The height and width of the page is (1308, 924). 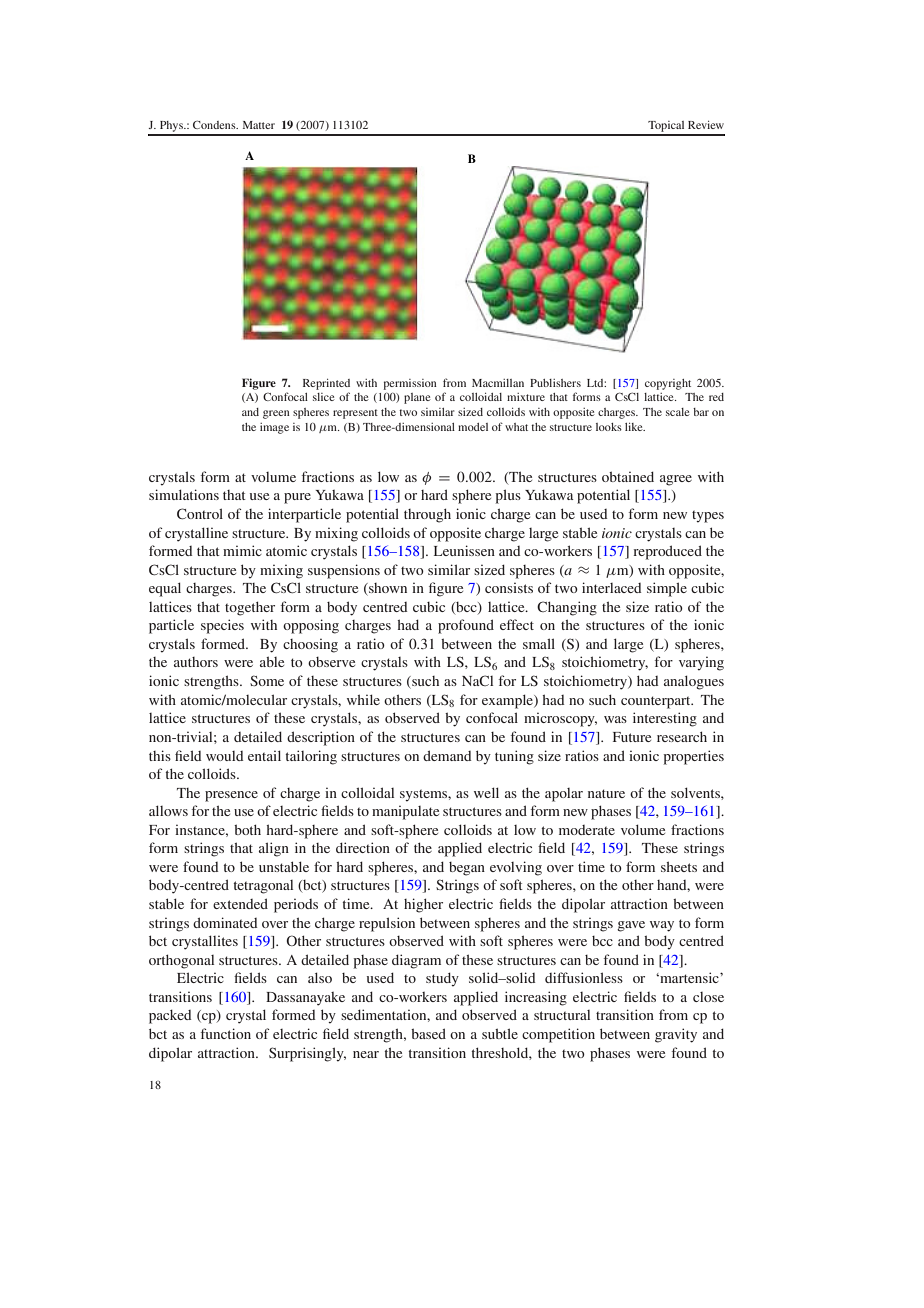 I want to click on simple, so click(x=667, y=589).
